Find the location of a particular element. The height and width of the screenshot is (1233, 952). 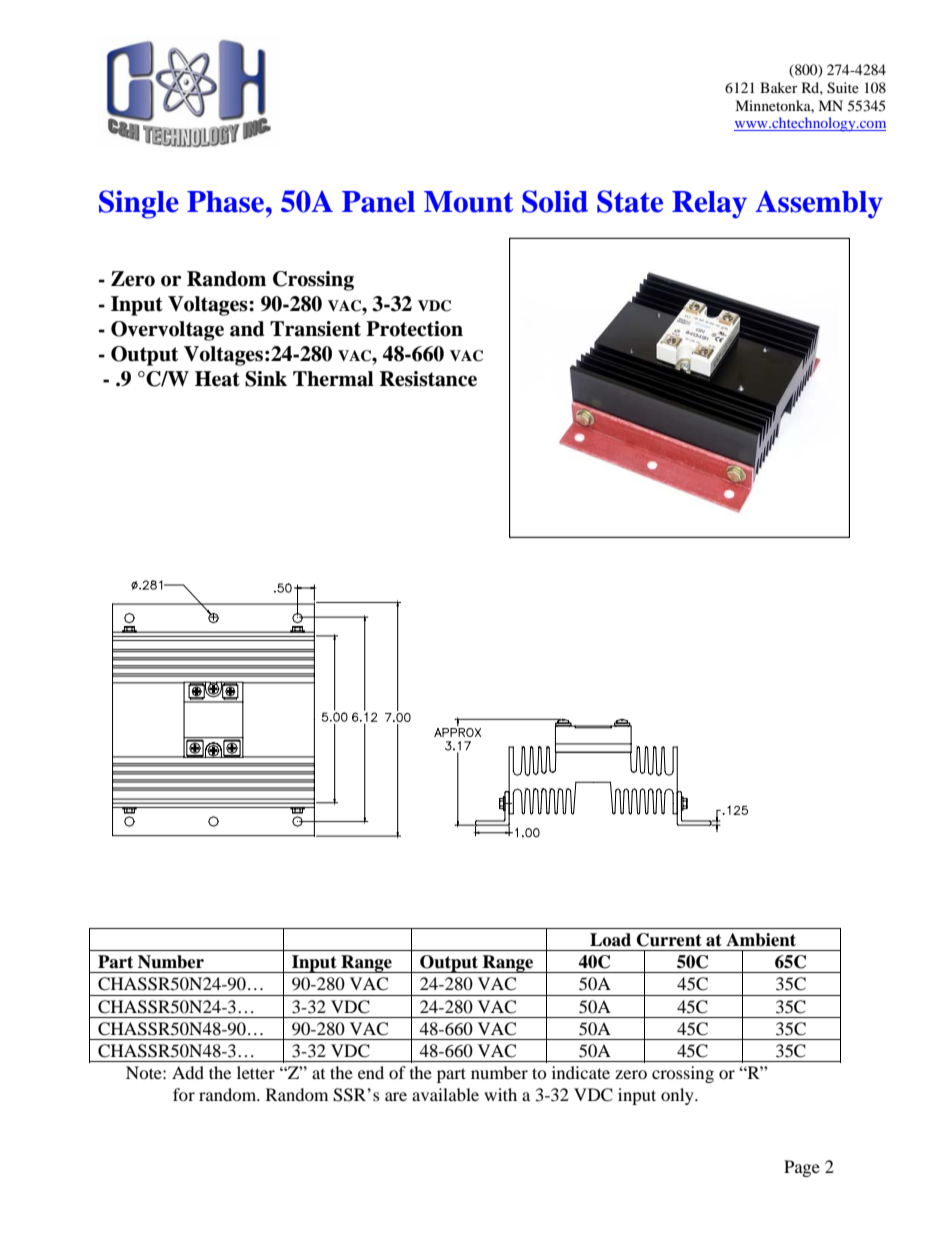

Resistance is located at coordinates (428, 379).
